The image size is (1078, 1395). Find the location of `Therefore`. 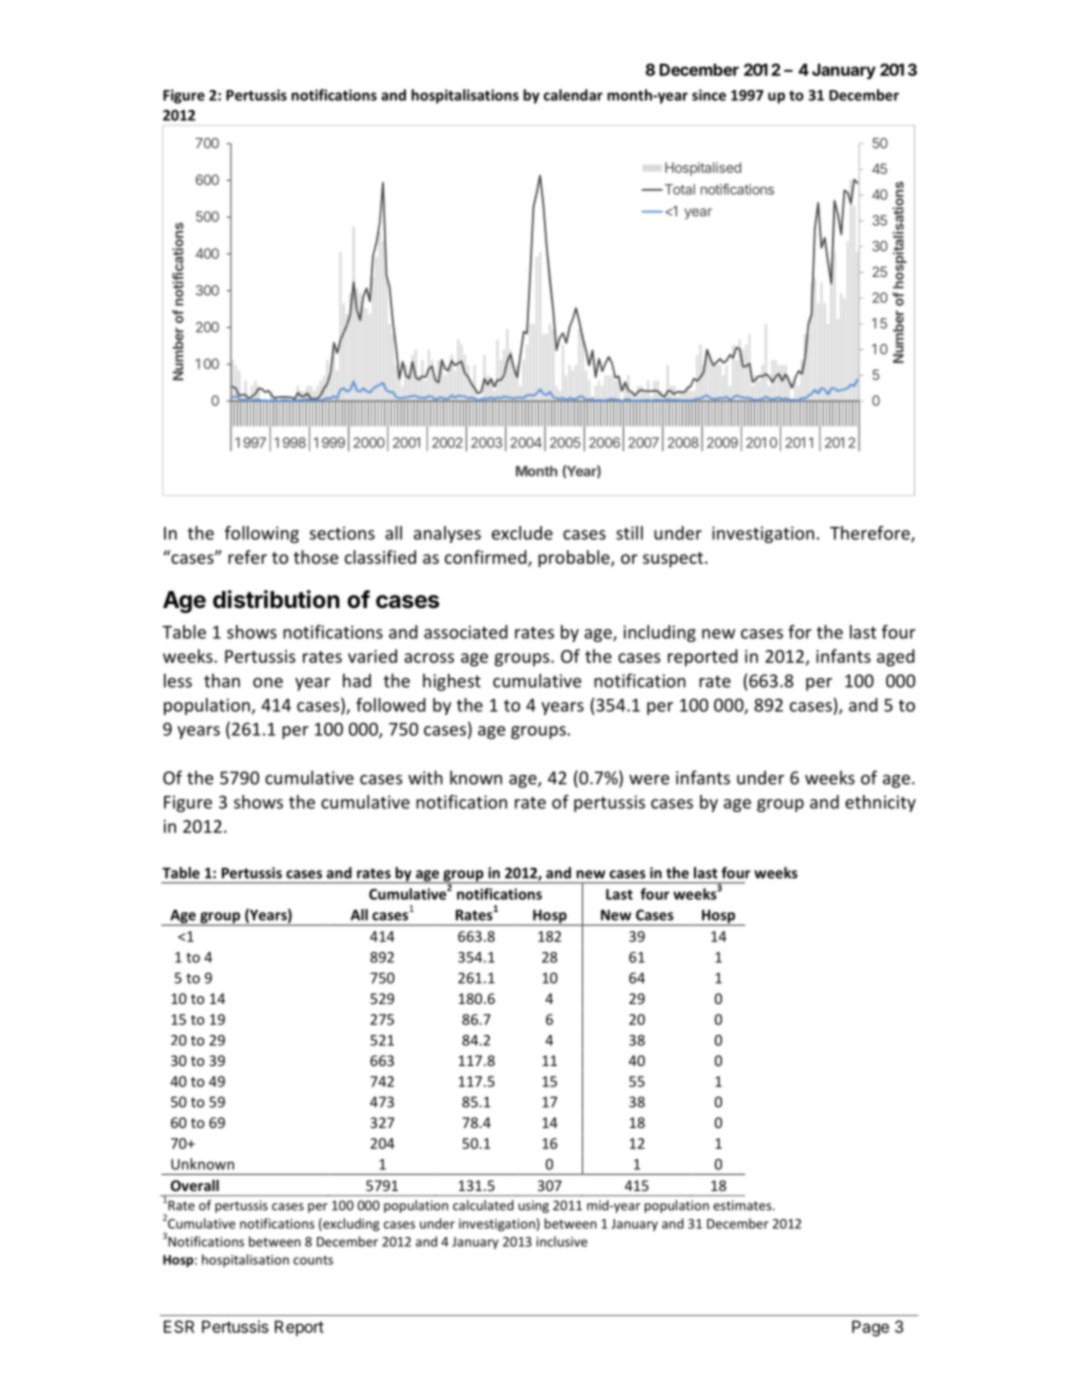

Therefore is located at coordinates (871, 534).
